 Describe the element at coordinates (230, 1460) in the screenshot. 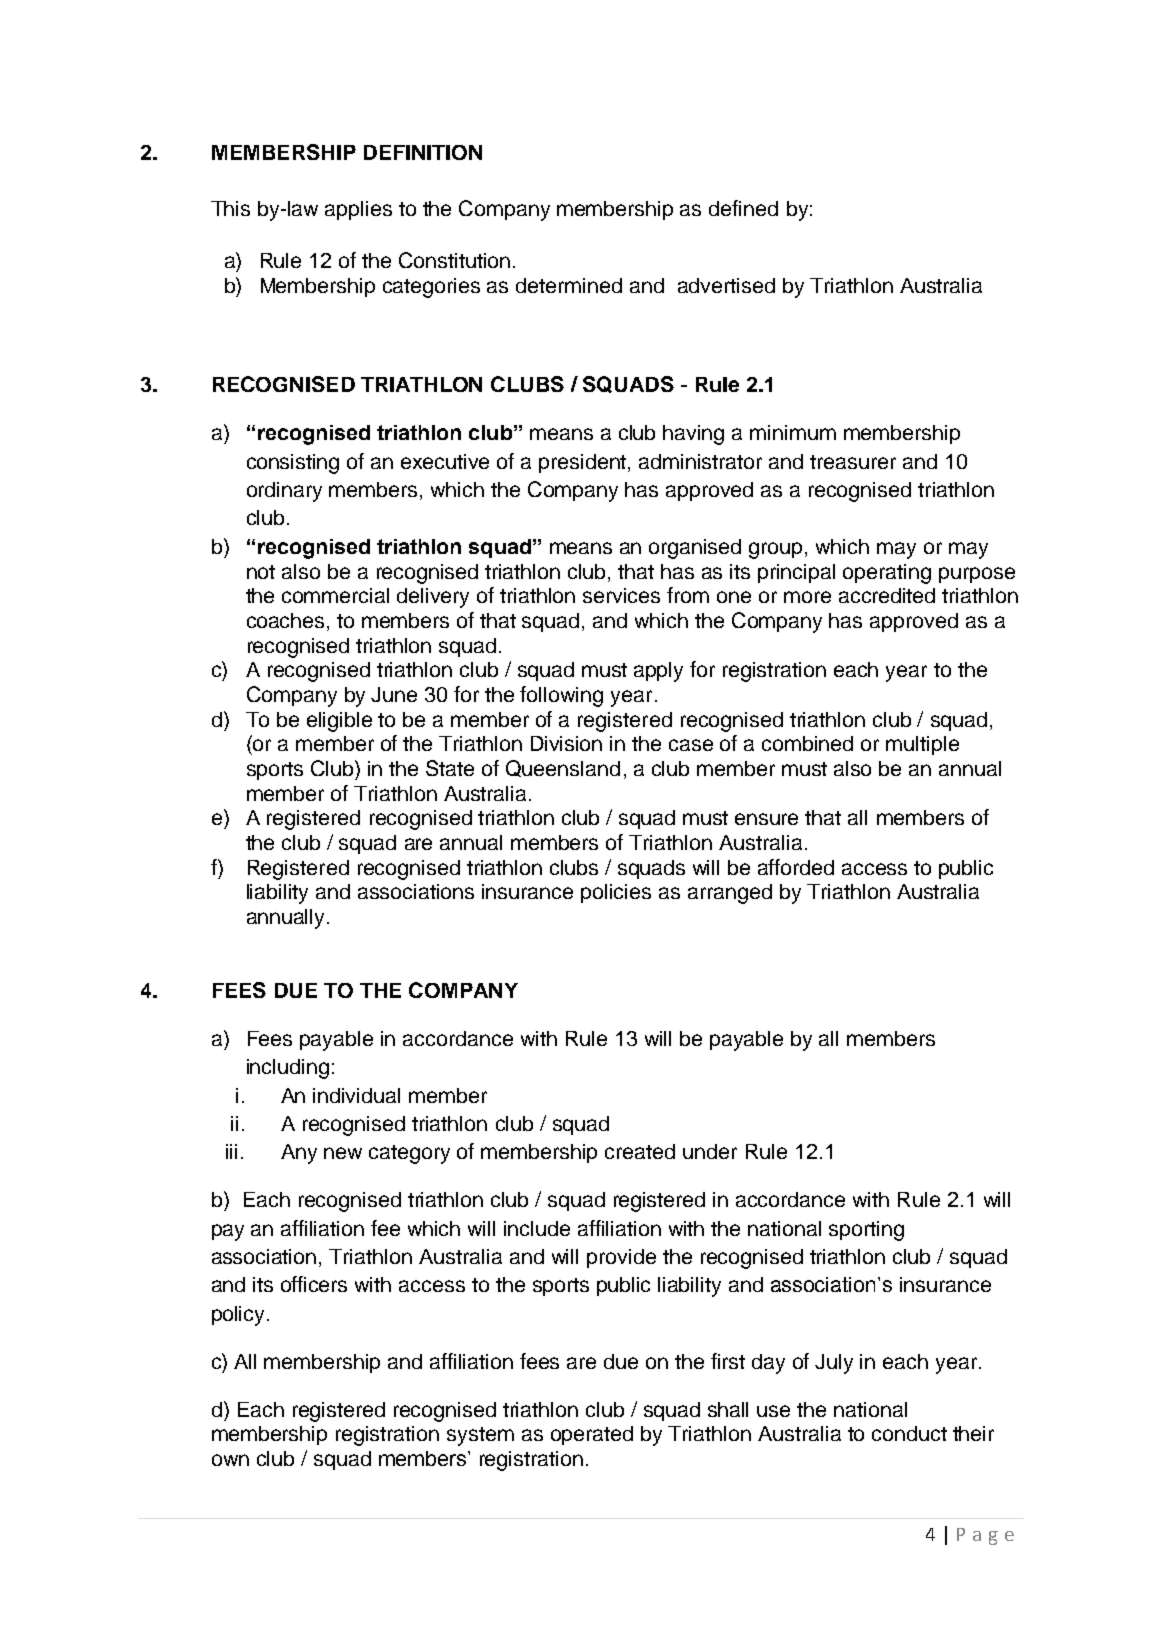

I see `own` at that location.
